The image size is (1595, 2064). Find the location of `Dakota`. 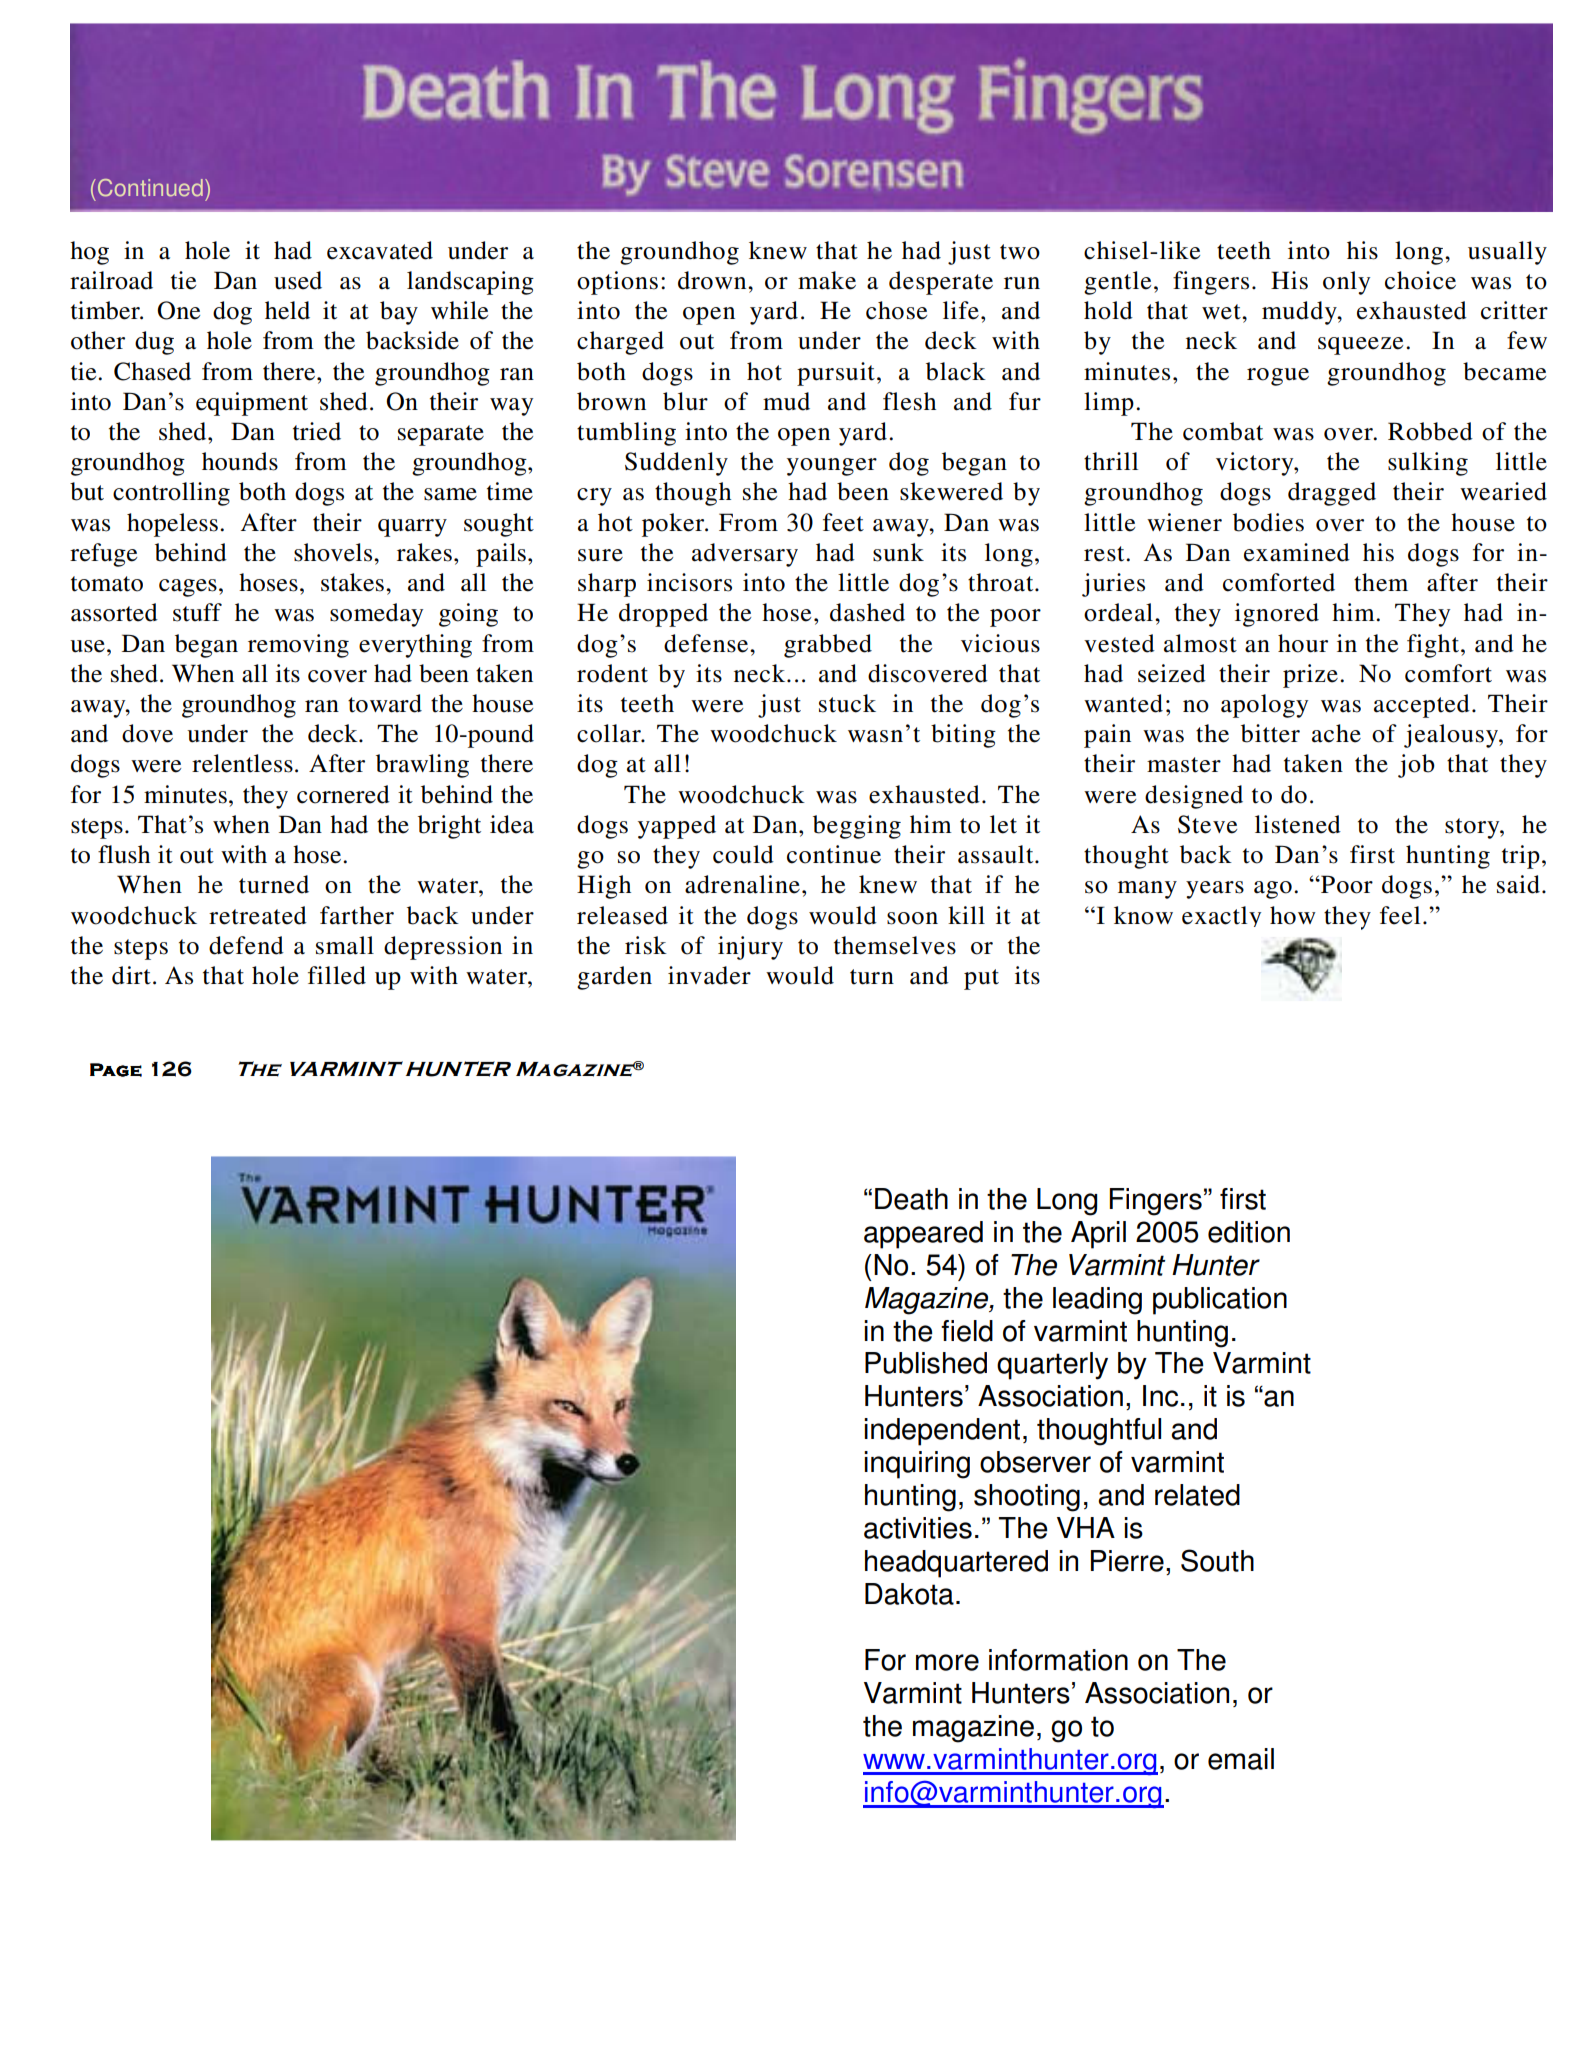

Dakota is located at coordinates (909, 1594).
